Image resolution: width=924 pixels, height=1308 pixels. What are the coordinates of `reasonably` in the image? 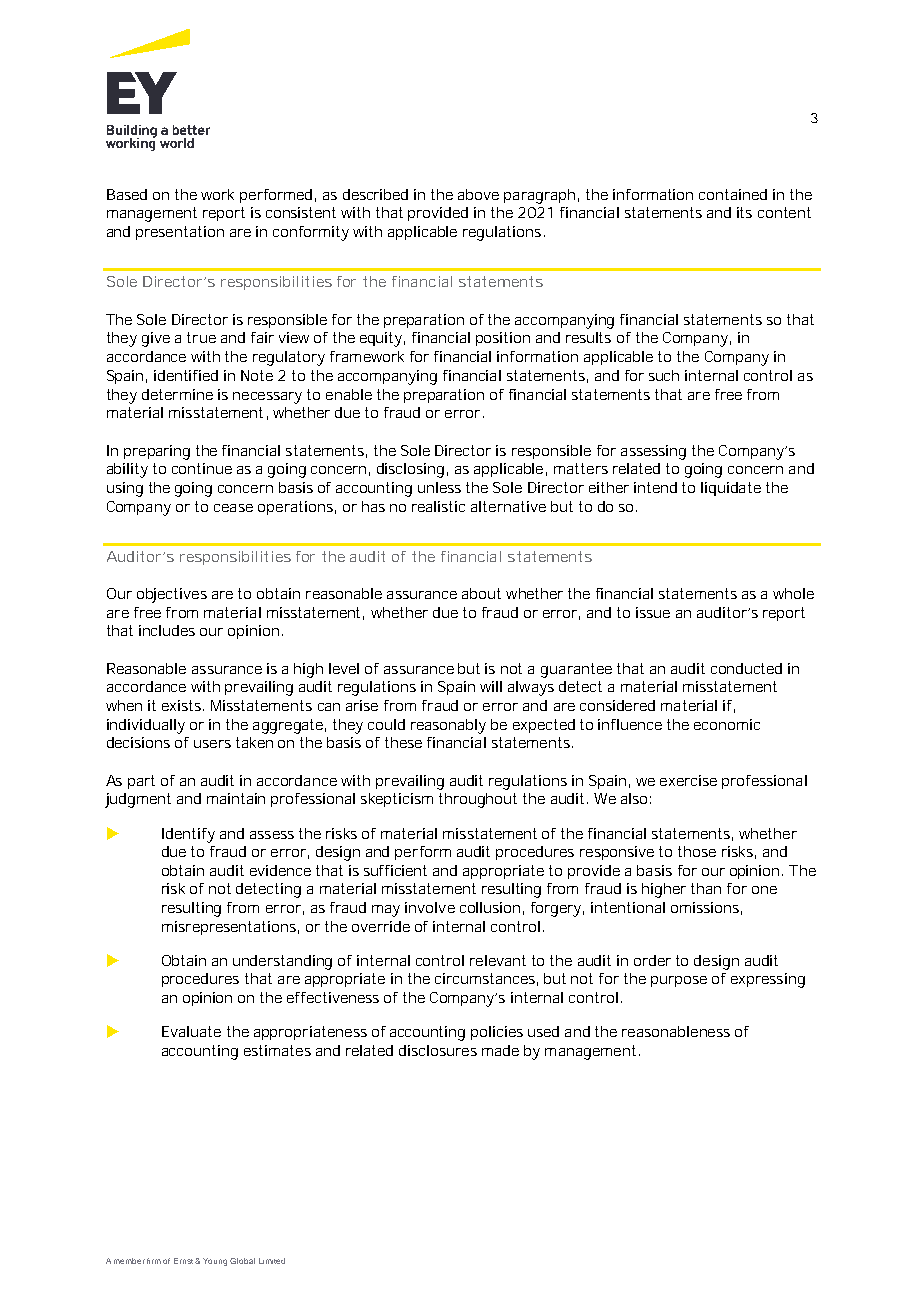 It's located at (448, 726).
